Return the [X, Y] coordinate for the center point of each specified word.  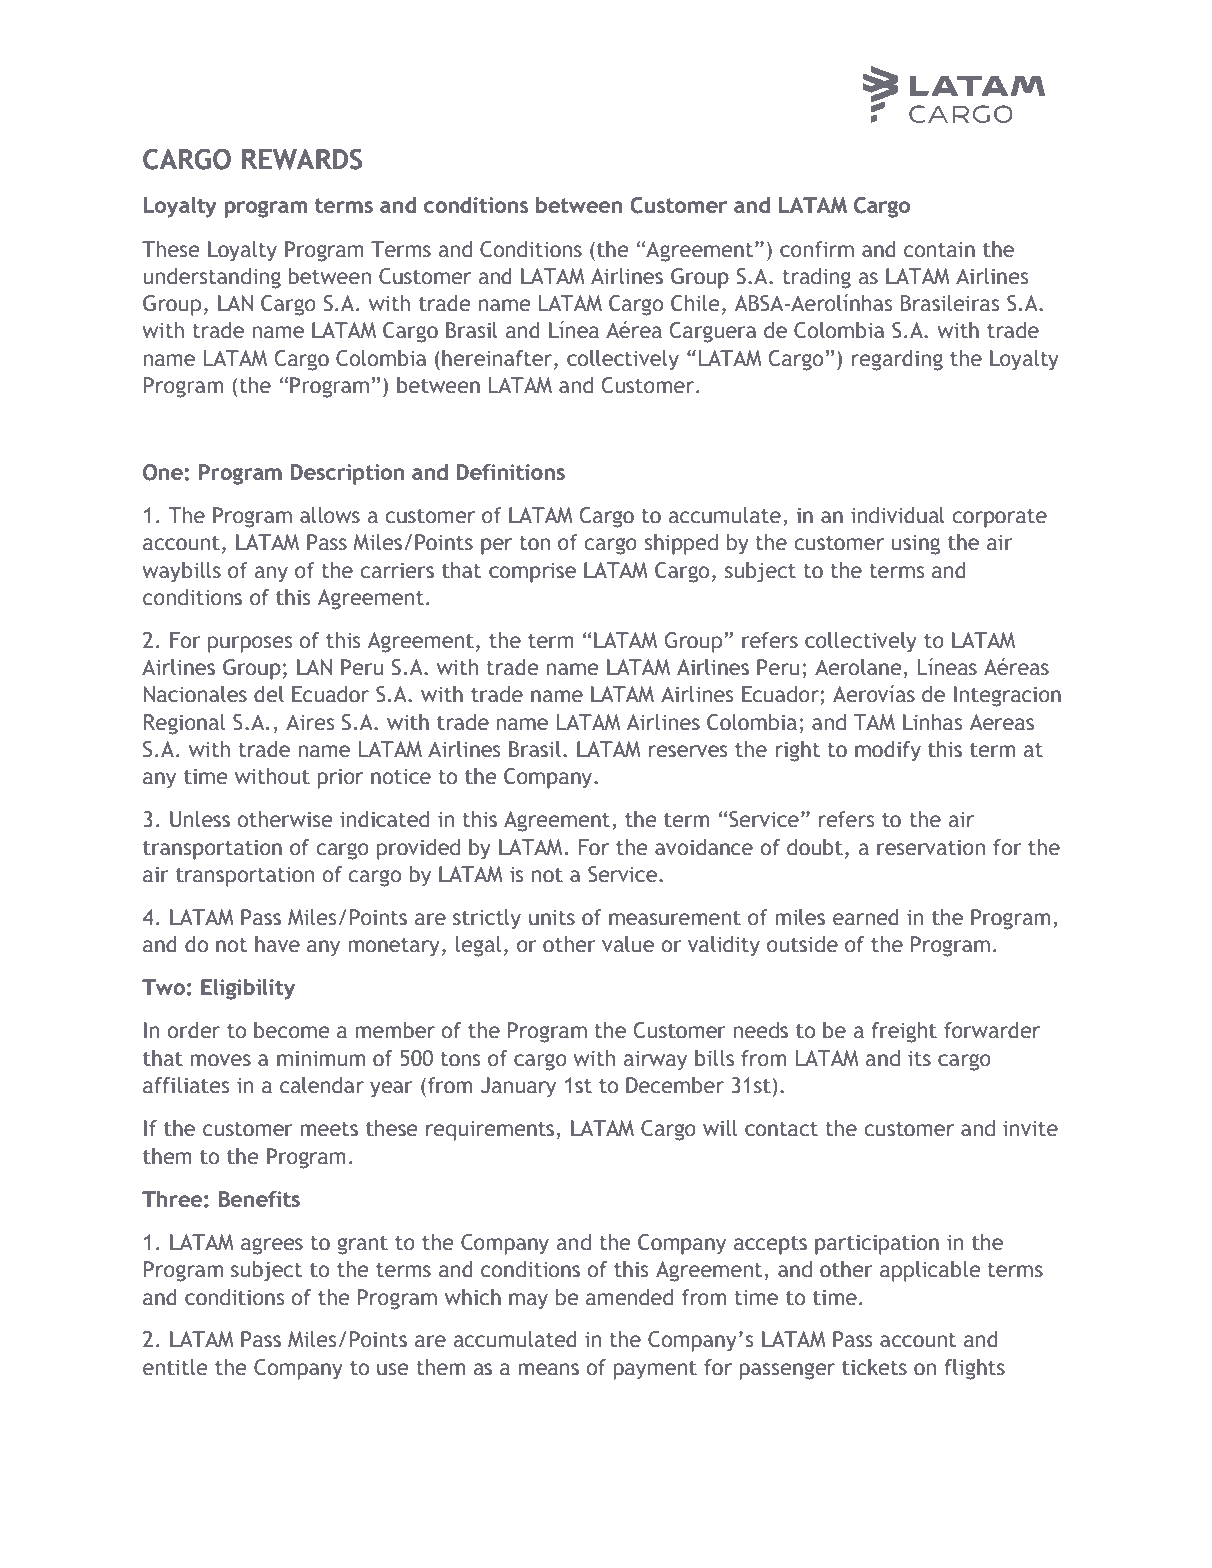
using [916, 544]
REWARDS [302, 159]
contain [939, 249]
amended [629, 1297]
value [628, 944]
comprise [532, 572]
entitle [175, 1367]
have [277, 944]
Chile [695, 303]
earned [866, 917]
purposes [250, 644]
